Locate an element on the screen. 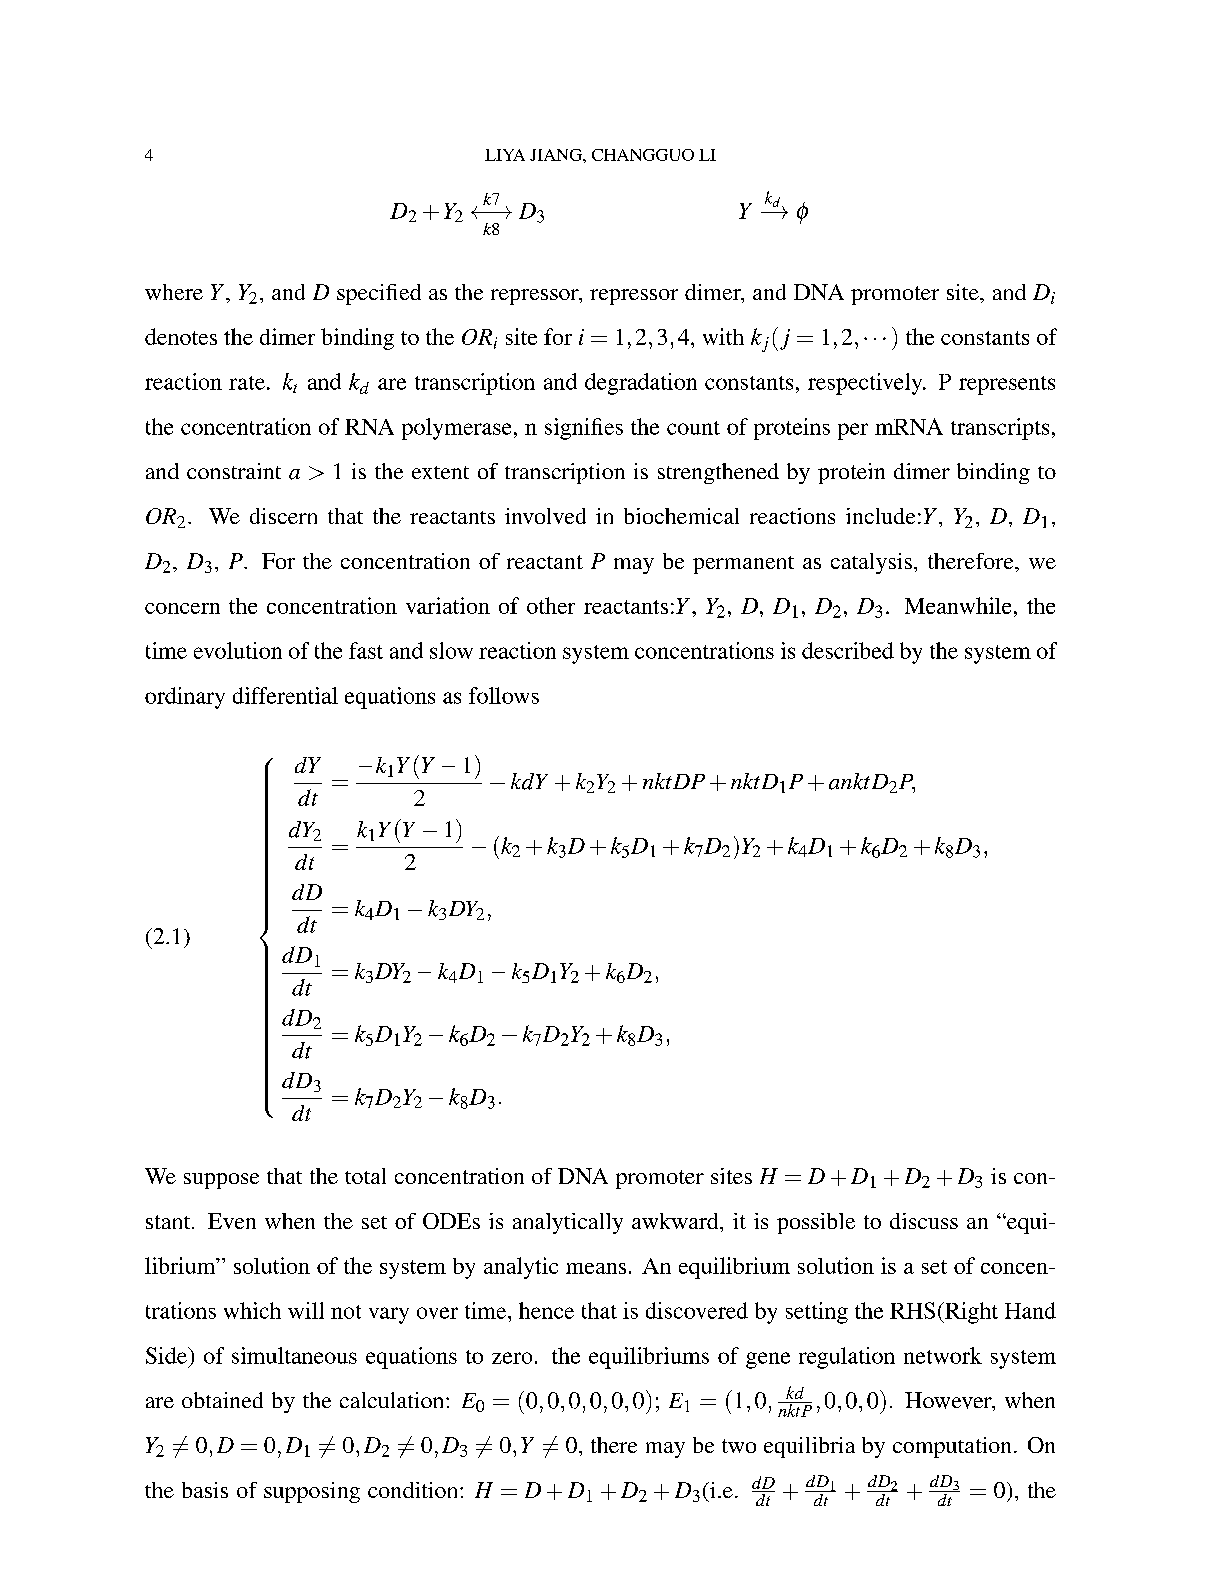  differential is located at coordinates (285, 695).
